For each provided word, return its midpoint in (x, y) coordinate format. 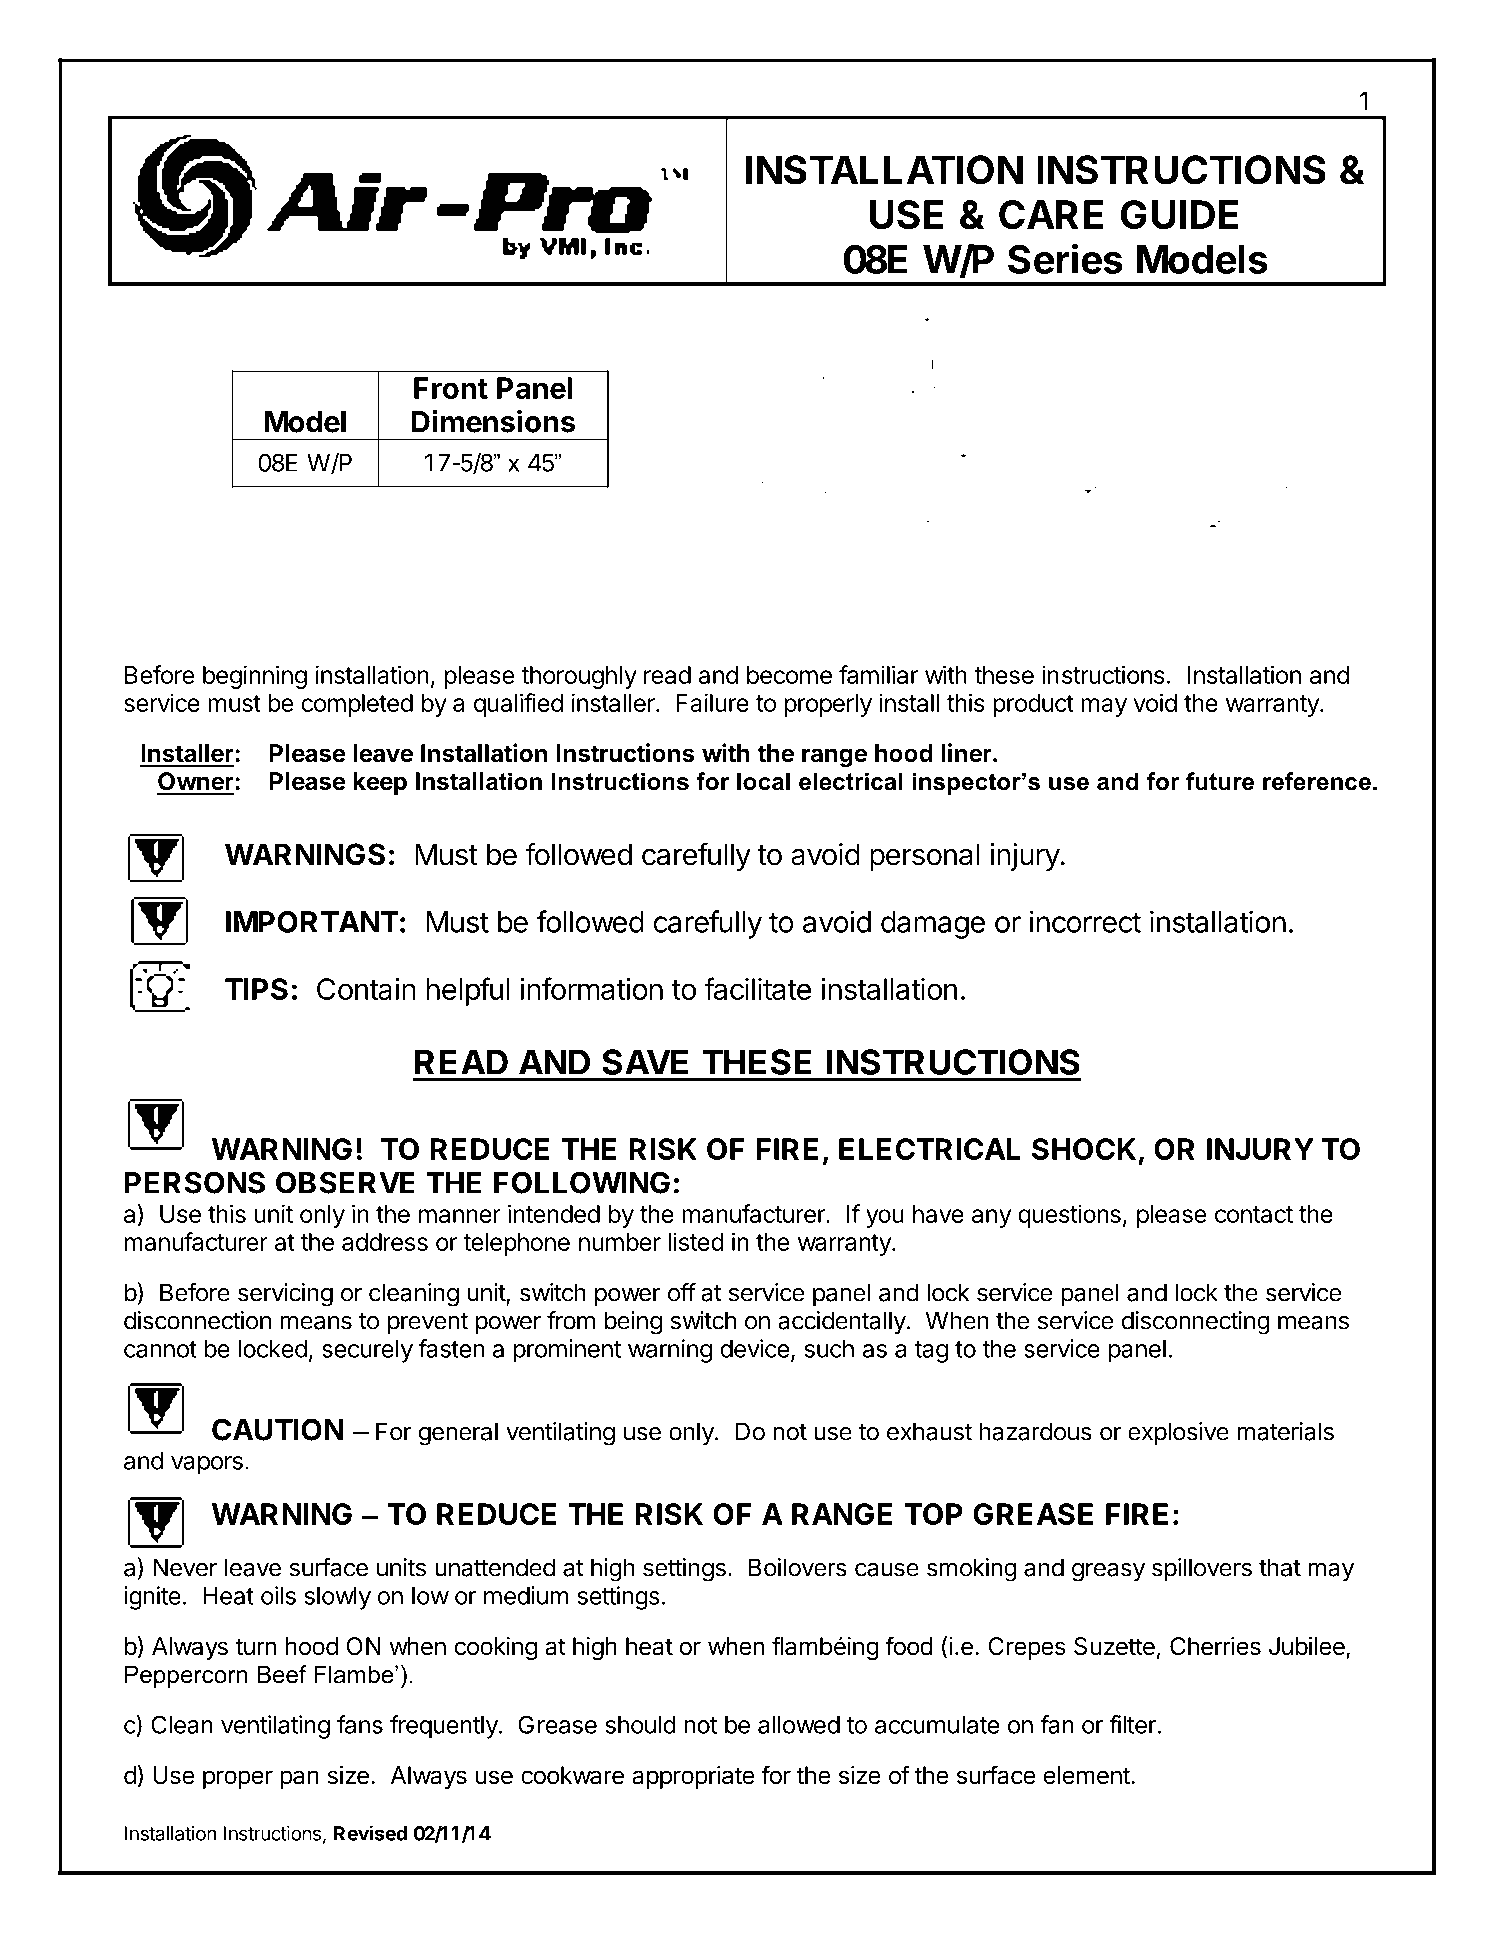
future (1220, 781)
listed (696, 1241)
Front (451, 388)
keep (380, 783)
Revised (370, 1833)
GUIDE (1179, 214)
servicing (285, 1295)
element (1086, 1775)
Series (1065, 258)
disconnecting (1195, 1323)
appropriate (693, 1777)
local (763, 781)
